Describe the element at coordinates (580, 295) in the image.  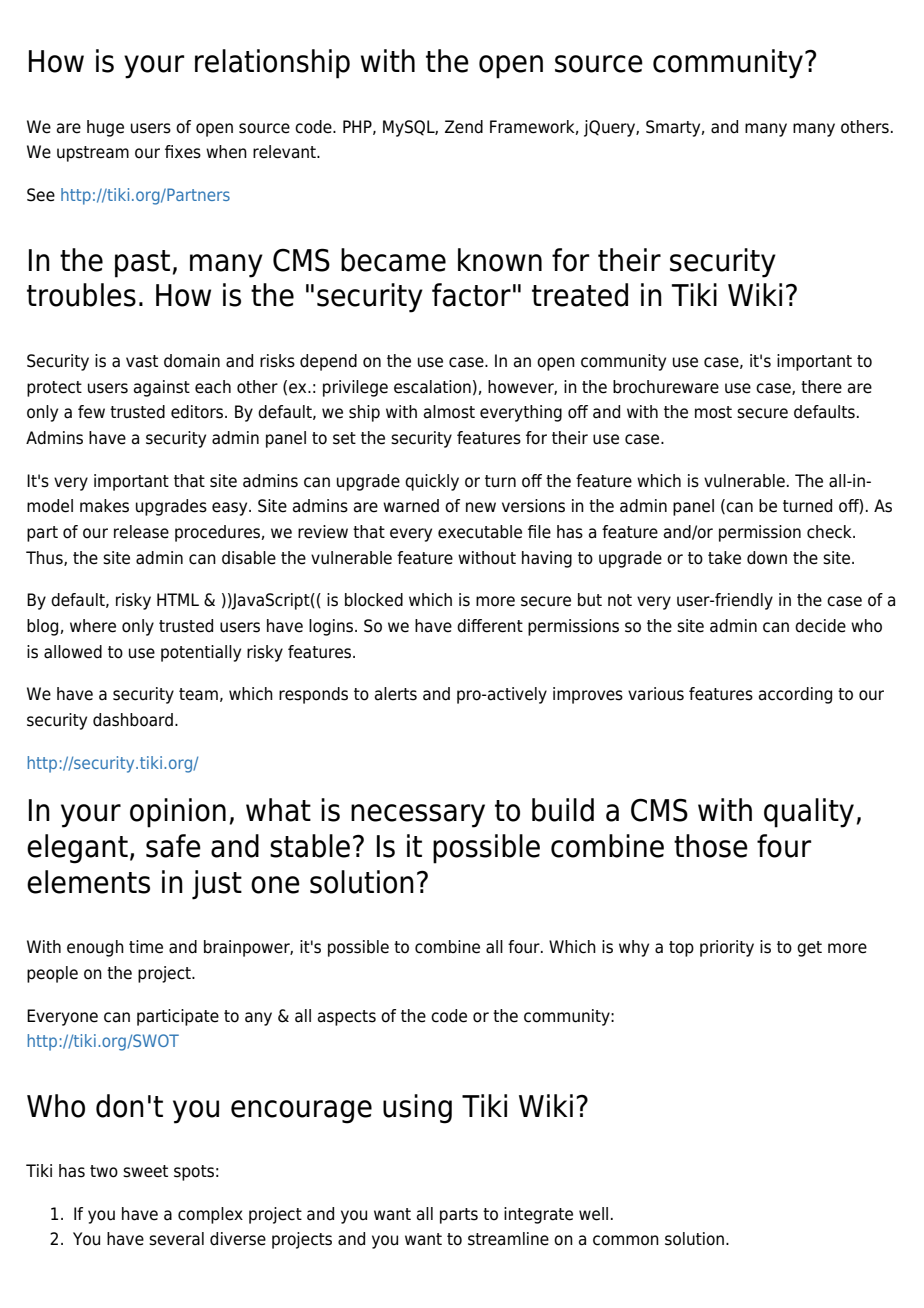
I see `treated` at that location.
